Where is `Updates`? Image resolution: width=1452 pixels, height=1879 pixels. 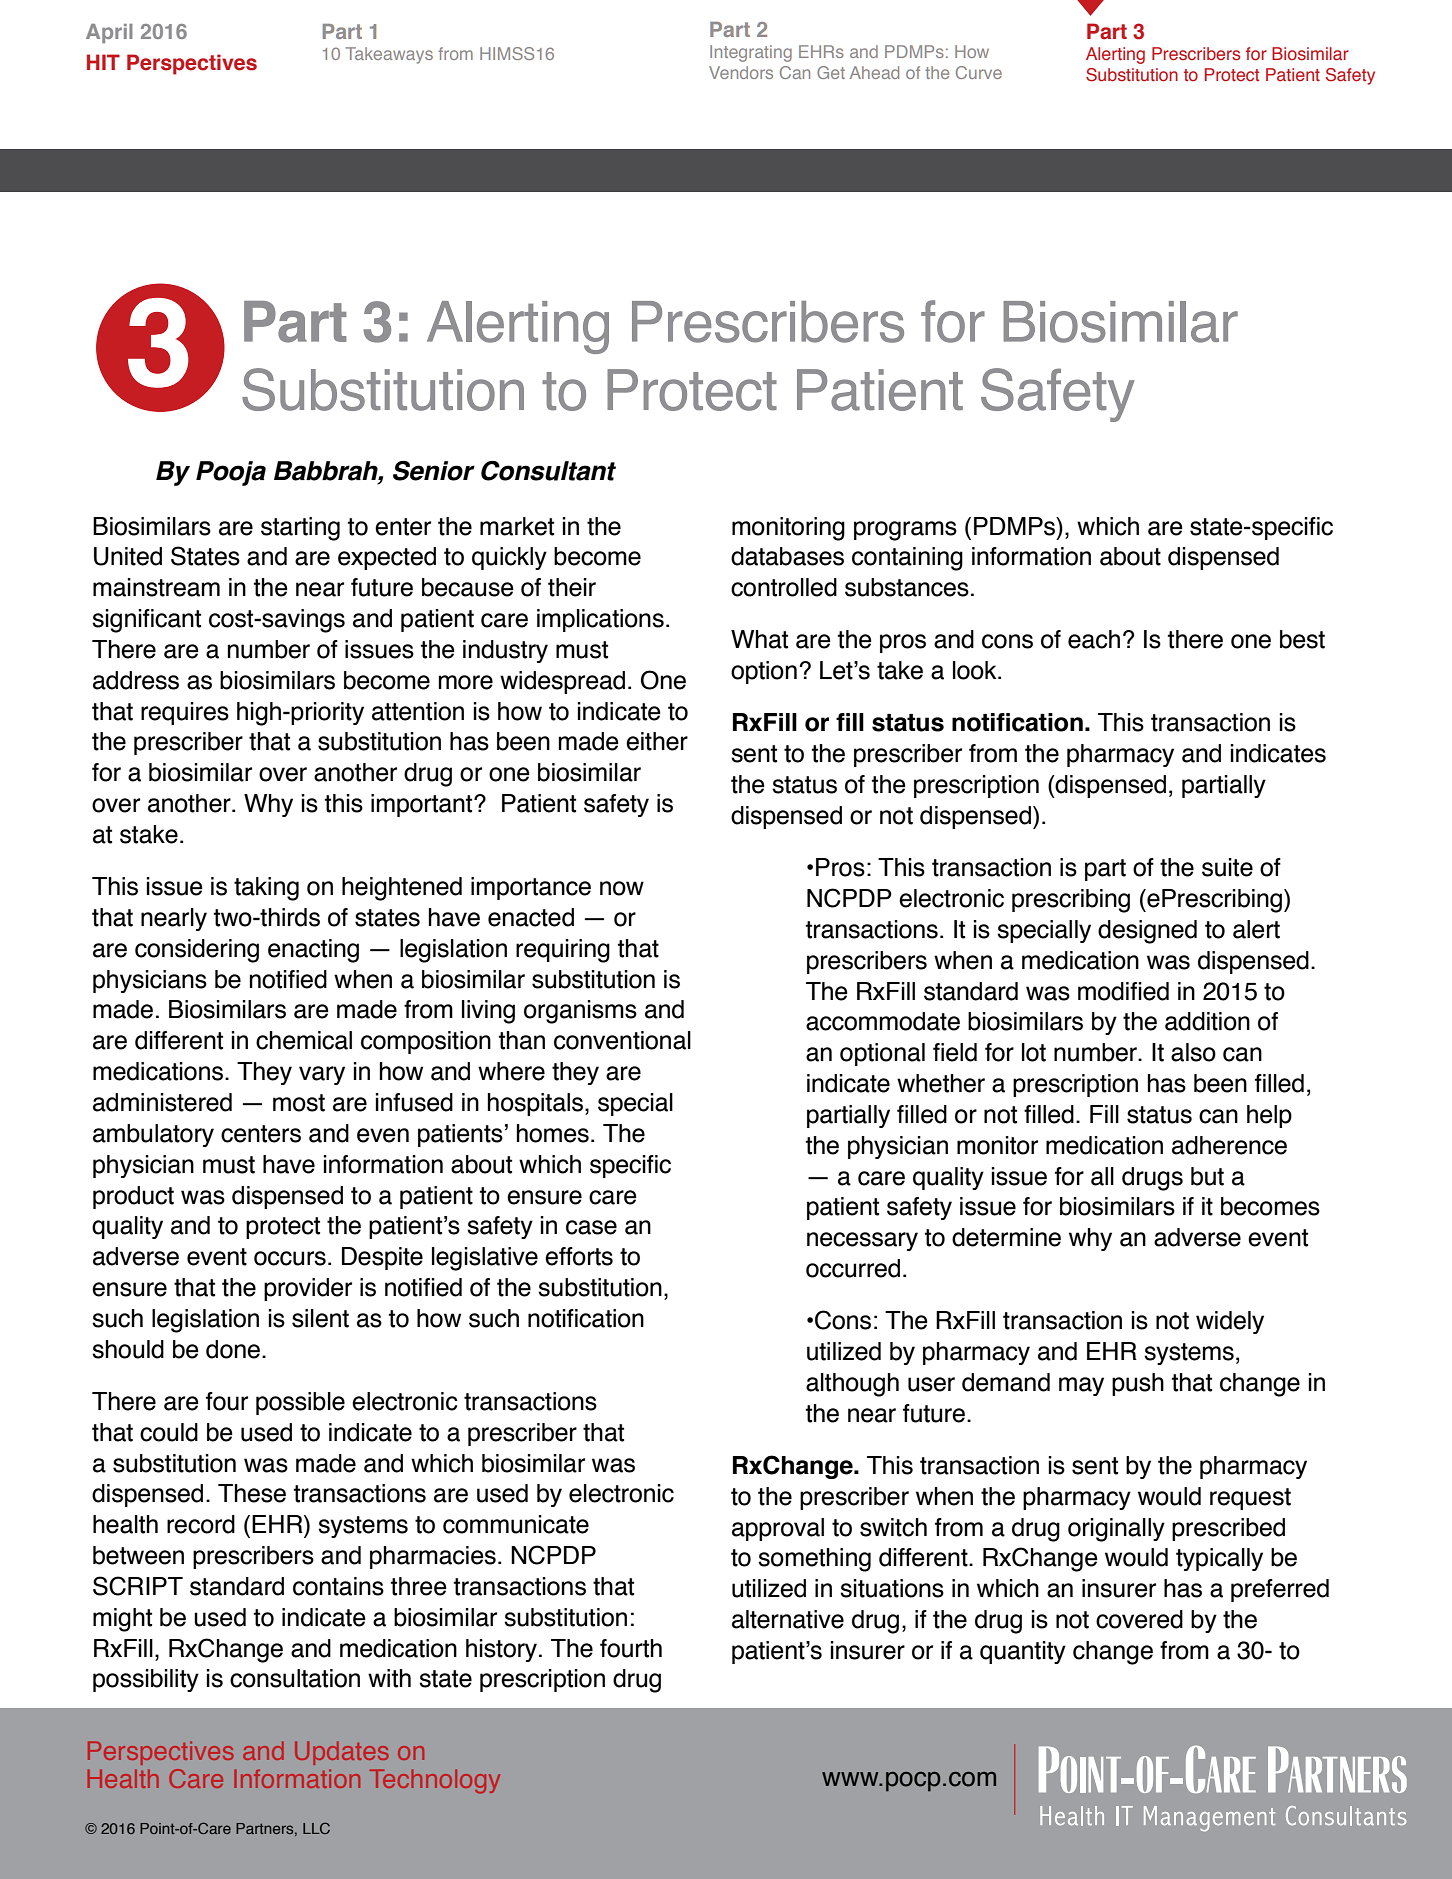 Updates is located at coordinates (342, 1753).
